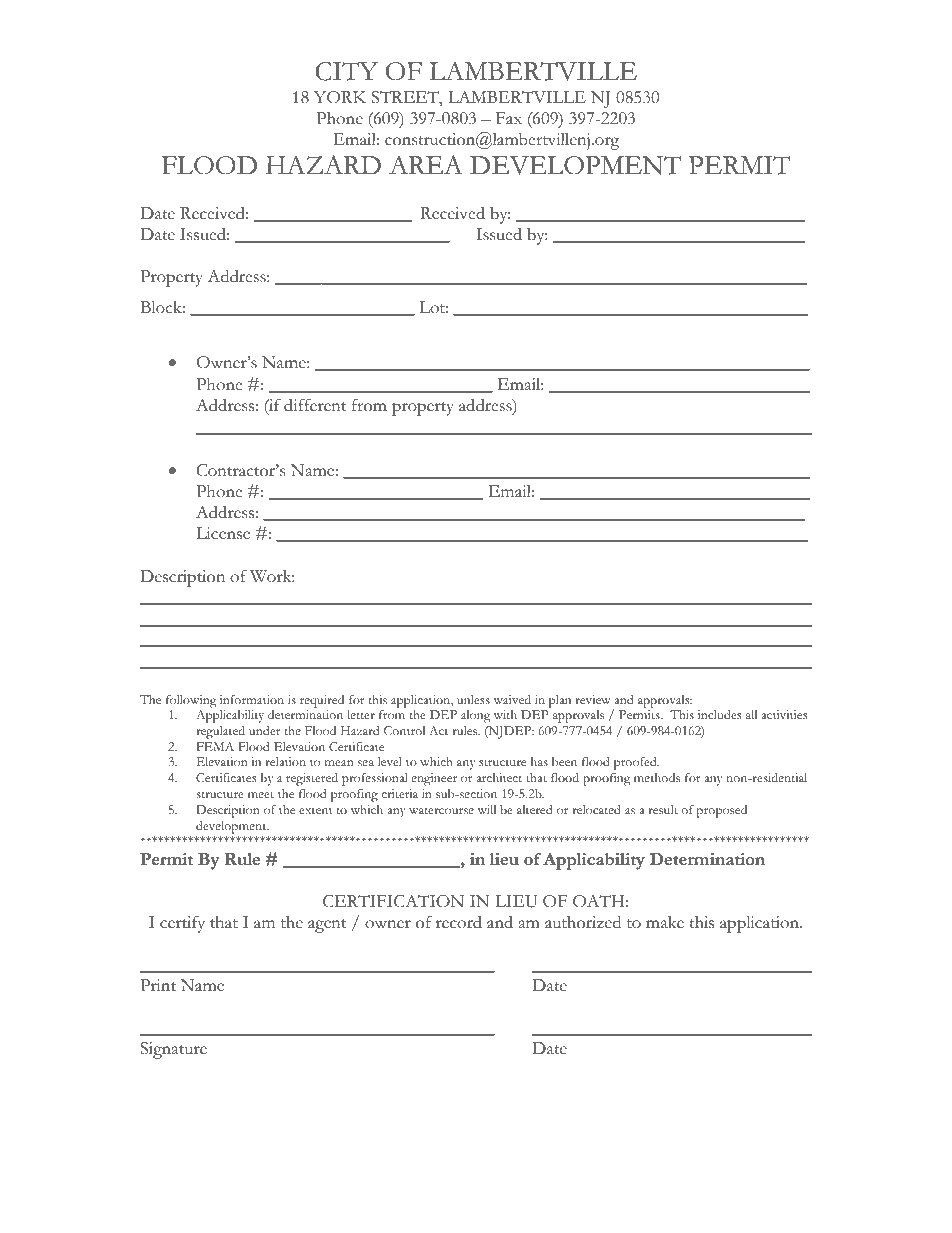 Image resolution: width=952 pixels, height=1233 pixels. What do you see at coordinates (720, 714) in the image?
I see `includes` at bounding box center [720, 714].
